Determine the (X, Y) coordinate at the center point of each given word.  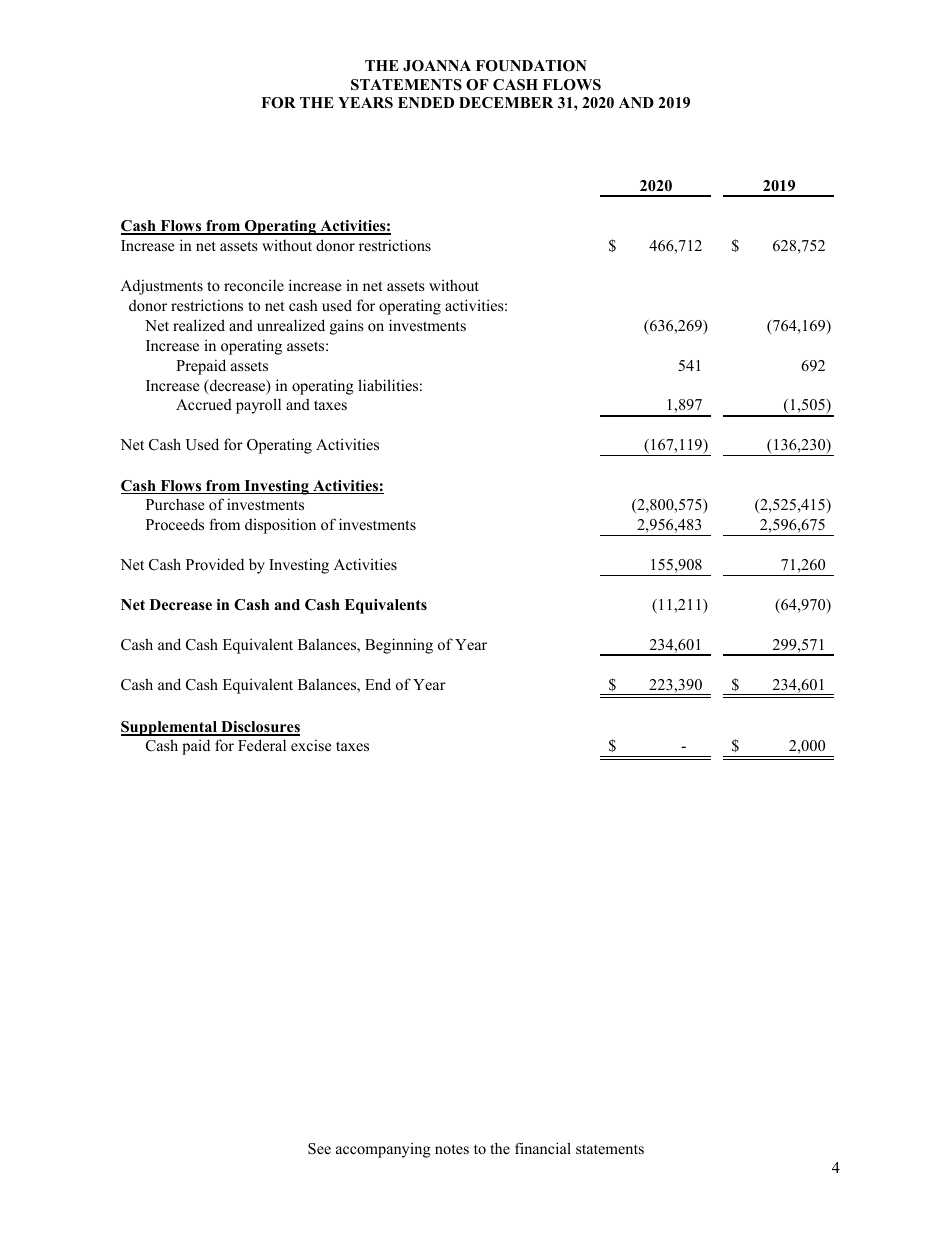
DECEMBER (506, 103)
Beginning (399, 646)
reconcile (254, 285)
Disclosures (259, 728)
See (319, 1149)
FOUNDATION (531, 66)
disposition (280, 526)
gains (347, 327)
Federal (262, 745)
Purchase (175, 504)
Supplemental (170, 728)
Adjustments (162, 287)
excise (311, 745)
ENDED (426, 102)
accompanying (383, 1150)
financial (543, 1148)
